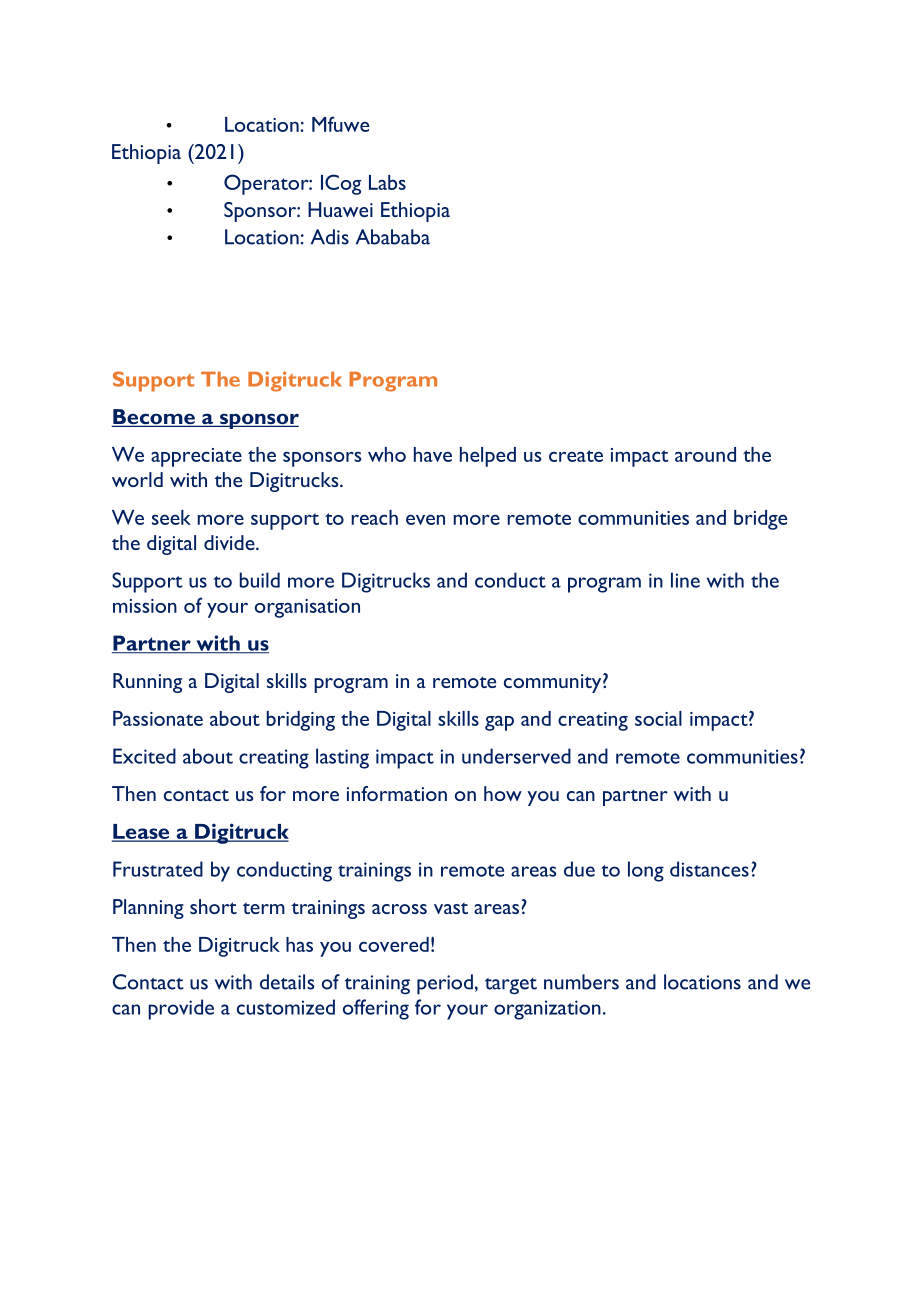 This document has height=1308, width=924. What do you see at coordinates (425, 520) in the document?
I see `even` at bounding box center [425, 520].
